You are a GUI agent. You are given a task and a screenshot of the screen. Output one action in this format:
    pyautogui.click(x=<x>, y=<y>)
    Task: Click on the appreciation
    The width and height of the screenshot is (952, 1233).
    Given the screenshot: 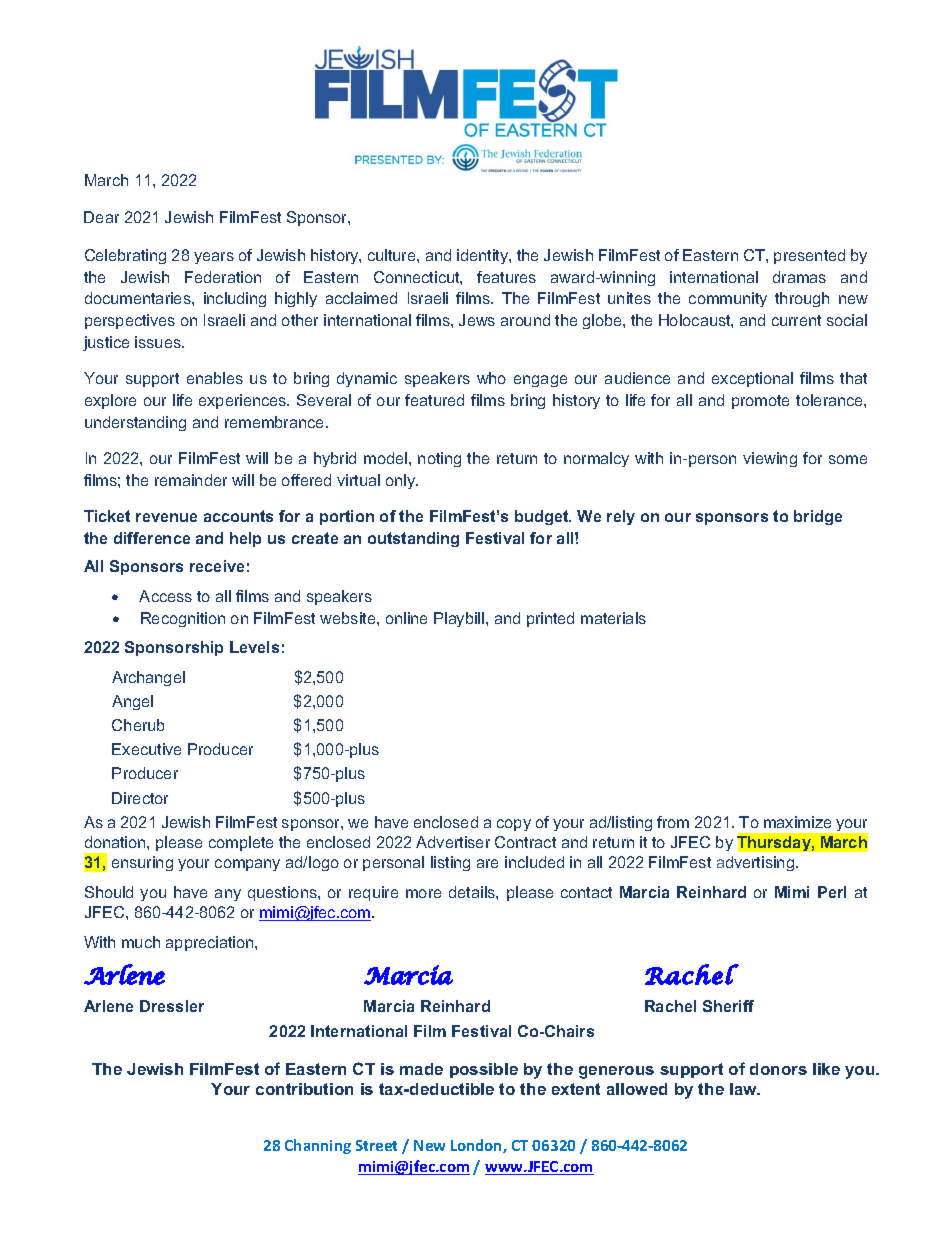 What is the action you would take?
    pyautogui.click(x=211, y=943)
